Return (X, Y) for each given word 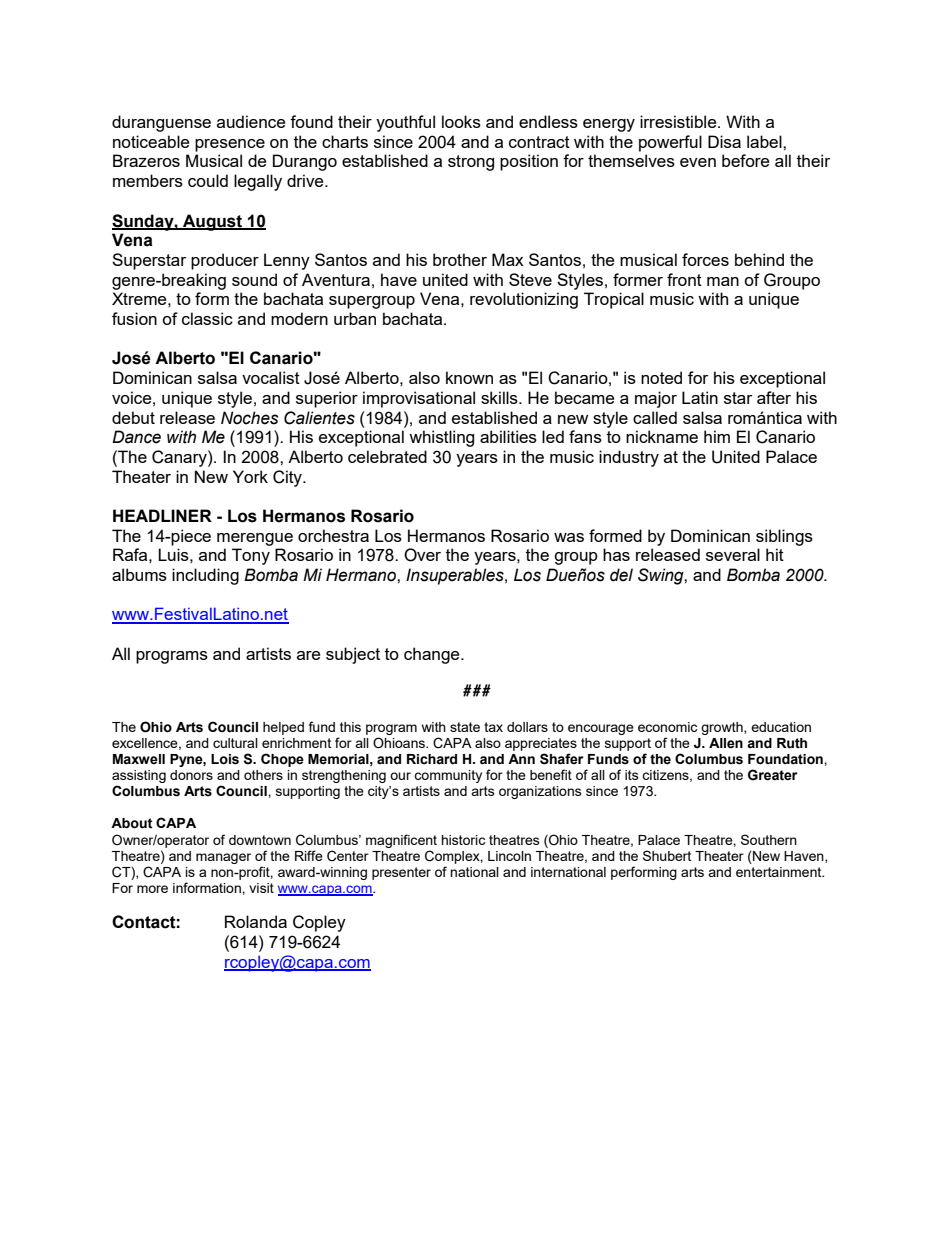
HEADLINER (162, 515)
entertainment (780, 872)
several (733, 554)
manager (223, 858)
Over (422, 555)
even (698, 162)
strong (471, 163)
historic (463, 840)
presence (230, 145)
